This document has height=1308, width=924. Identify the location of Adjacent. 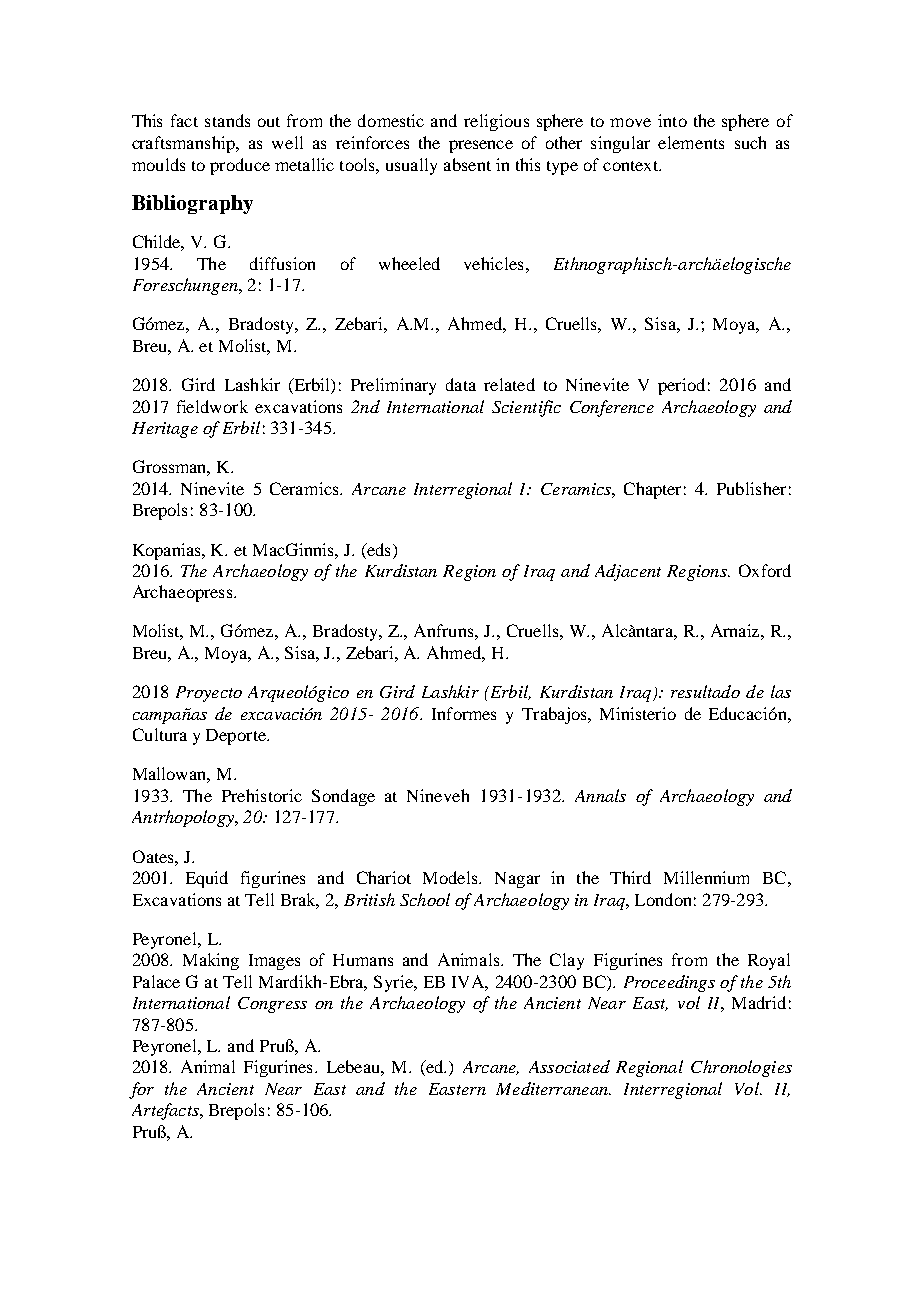
(628, 572).
